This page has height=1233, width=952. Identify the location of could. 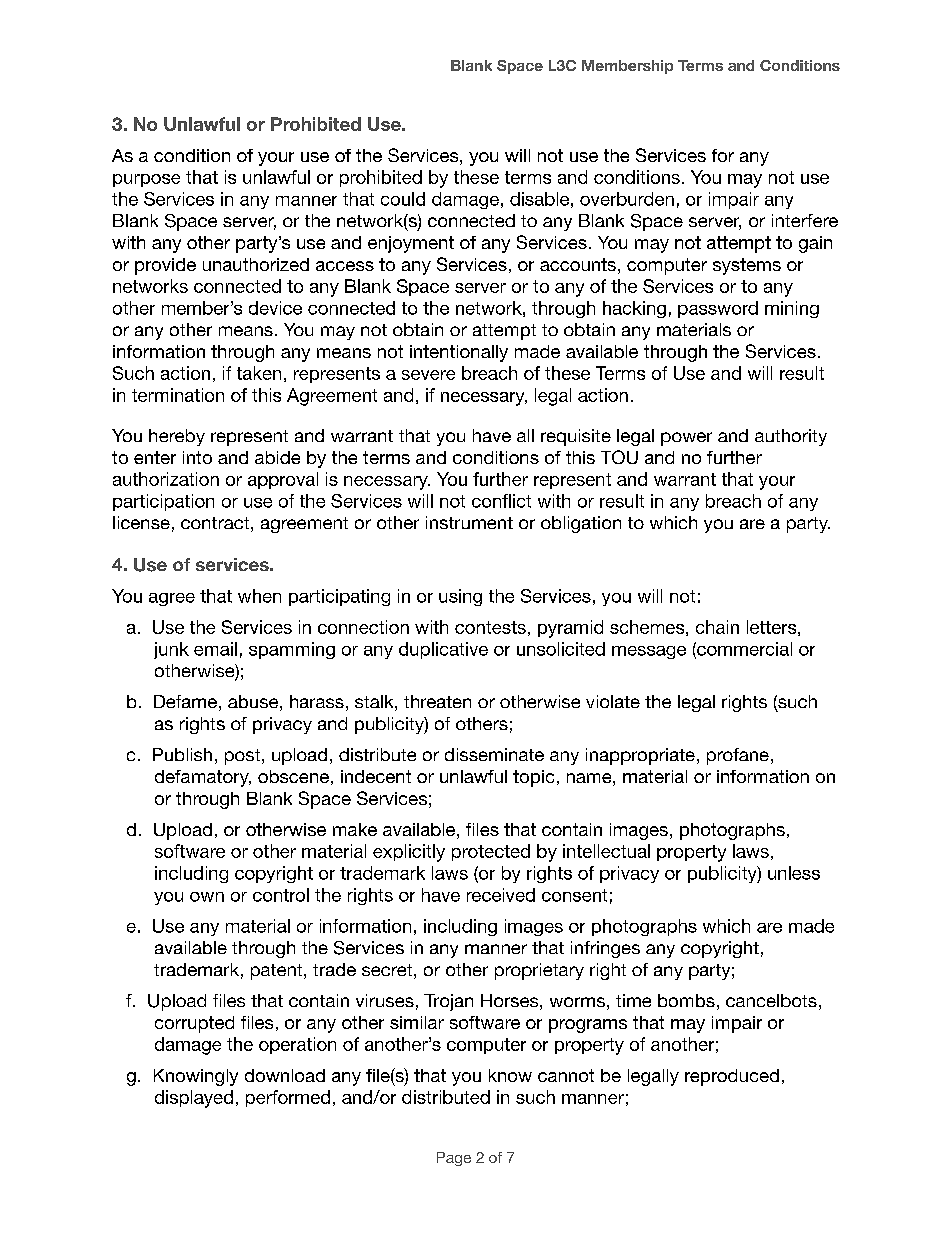
(403, 199).
